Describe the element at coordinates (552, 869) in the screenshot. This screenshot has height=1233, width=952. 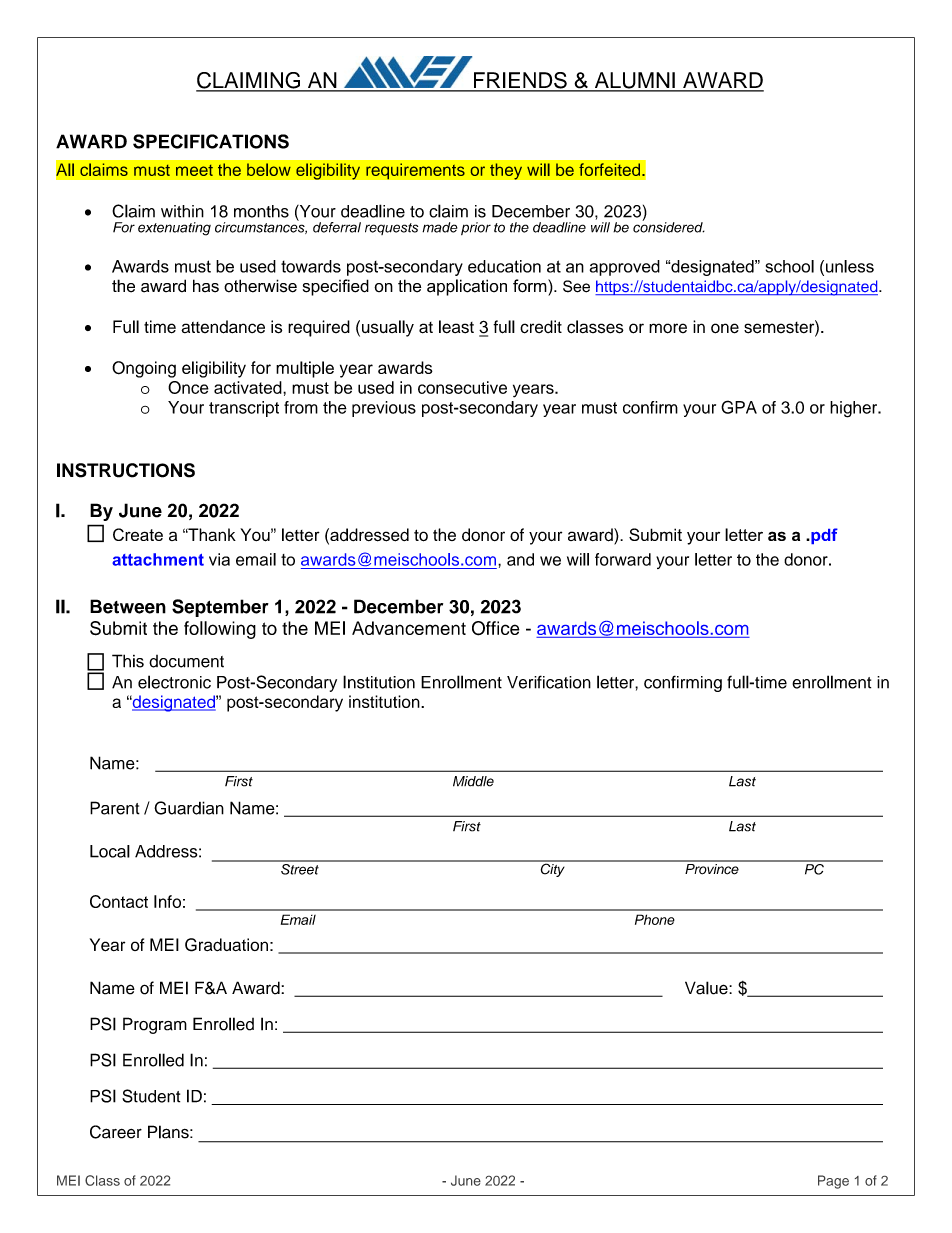
I see `City` at that location.
